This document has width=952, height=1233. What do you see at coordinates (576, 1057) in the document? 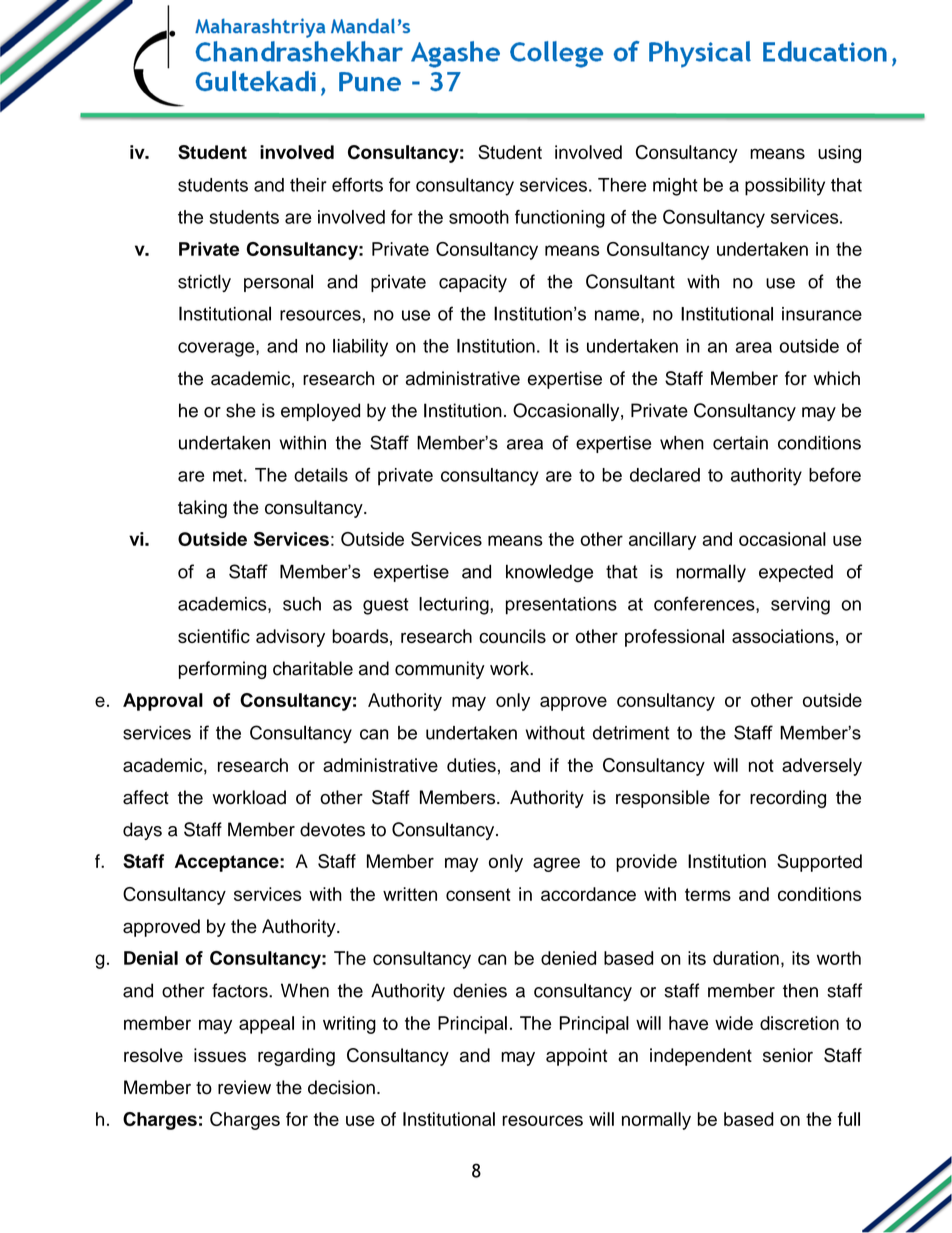
I see `appoint` at bounding box center [576, 1057].
